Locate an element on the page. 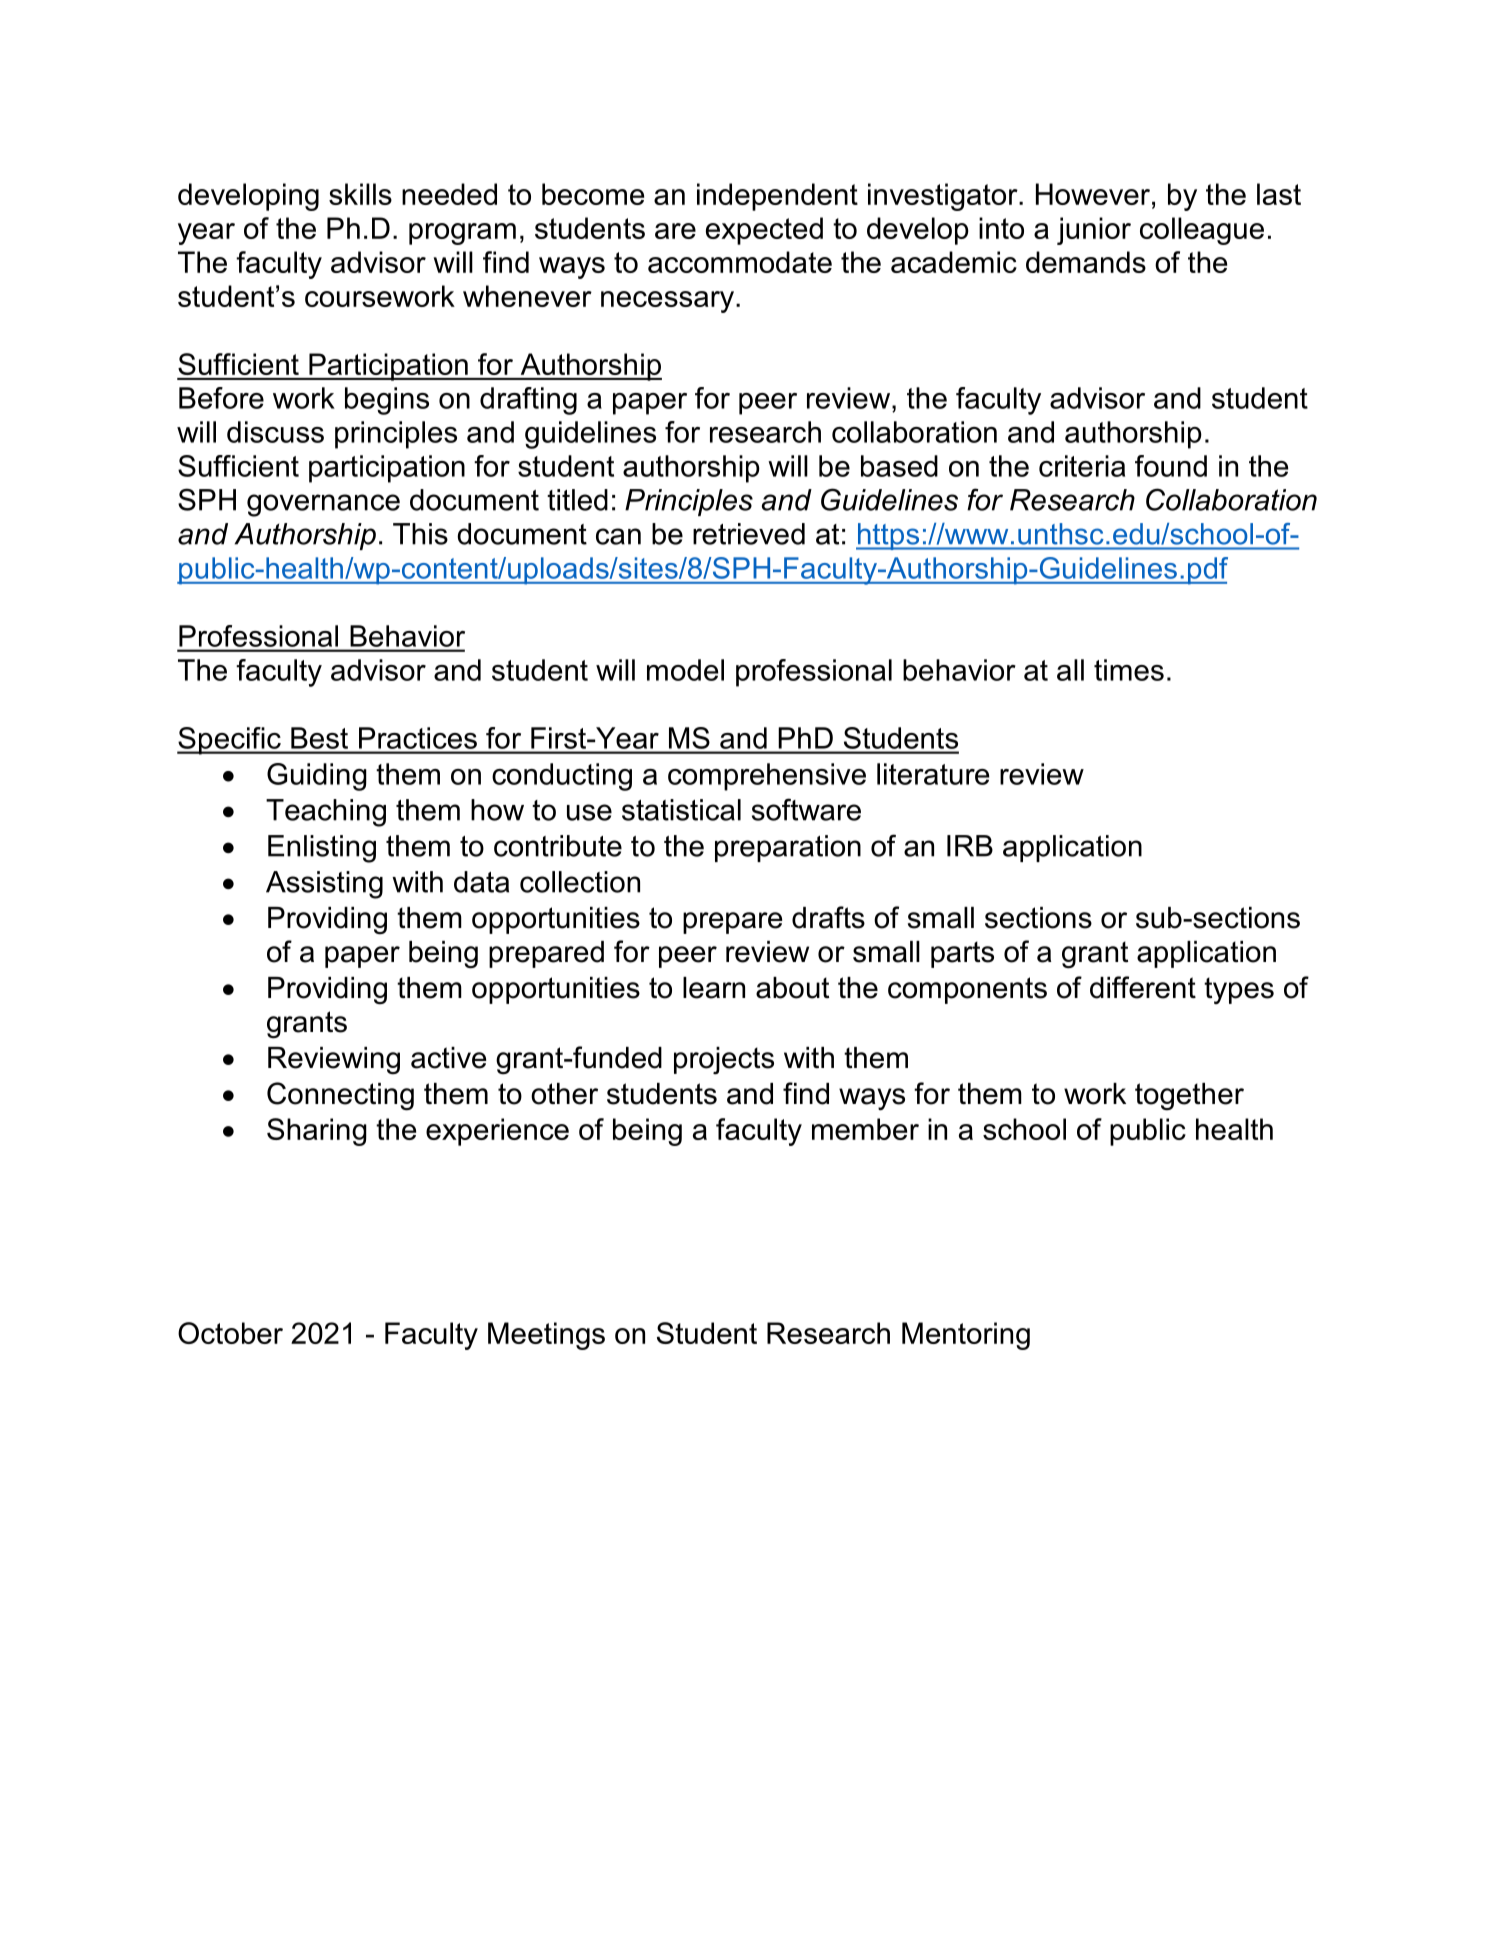 The width and height of the page is (1507, 1950). colleague is located at coordinates (1202, 231).
